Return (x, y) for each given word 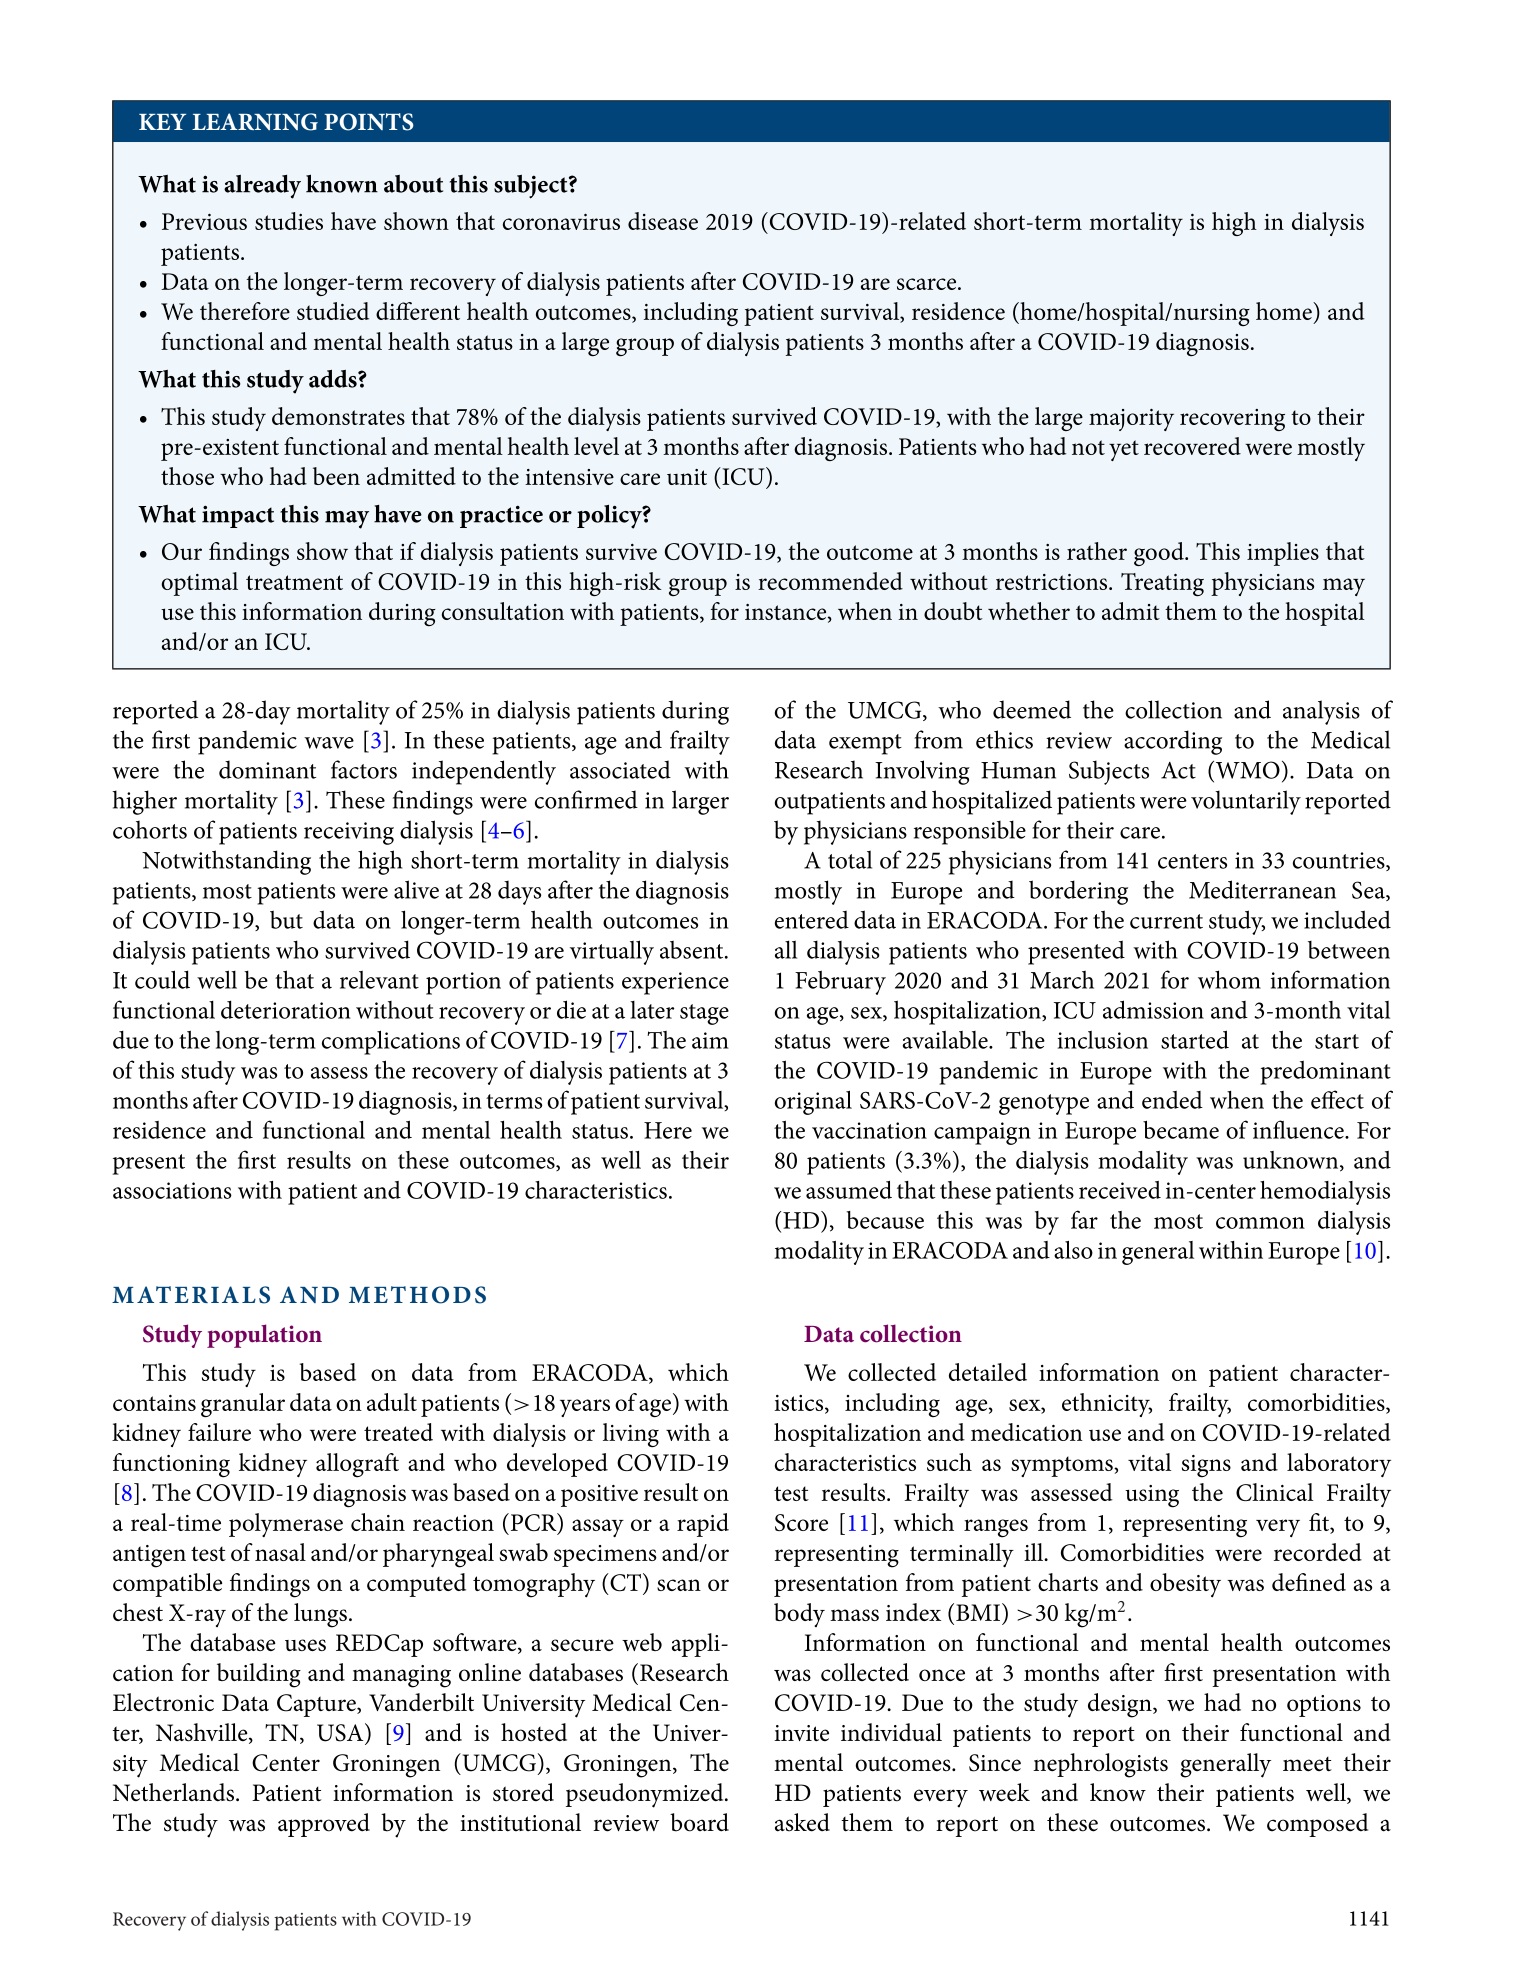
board (699, 1822)
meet (1307, 1764)
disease (663, 221)
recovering (1232, 420)
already (262, 186)
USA (341, 1732)
